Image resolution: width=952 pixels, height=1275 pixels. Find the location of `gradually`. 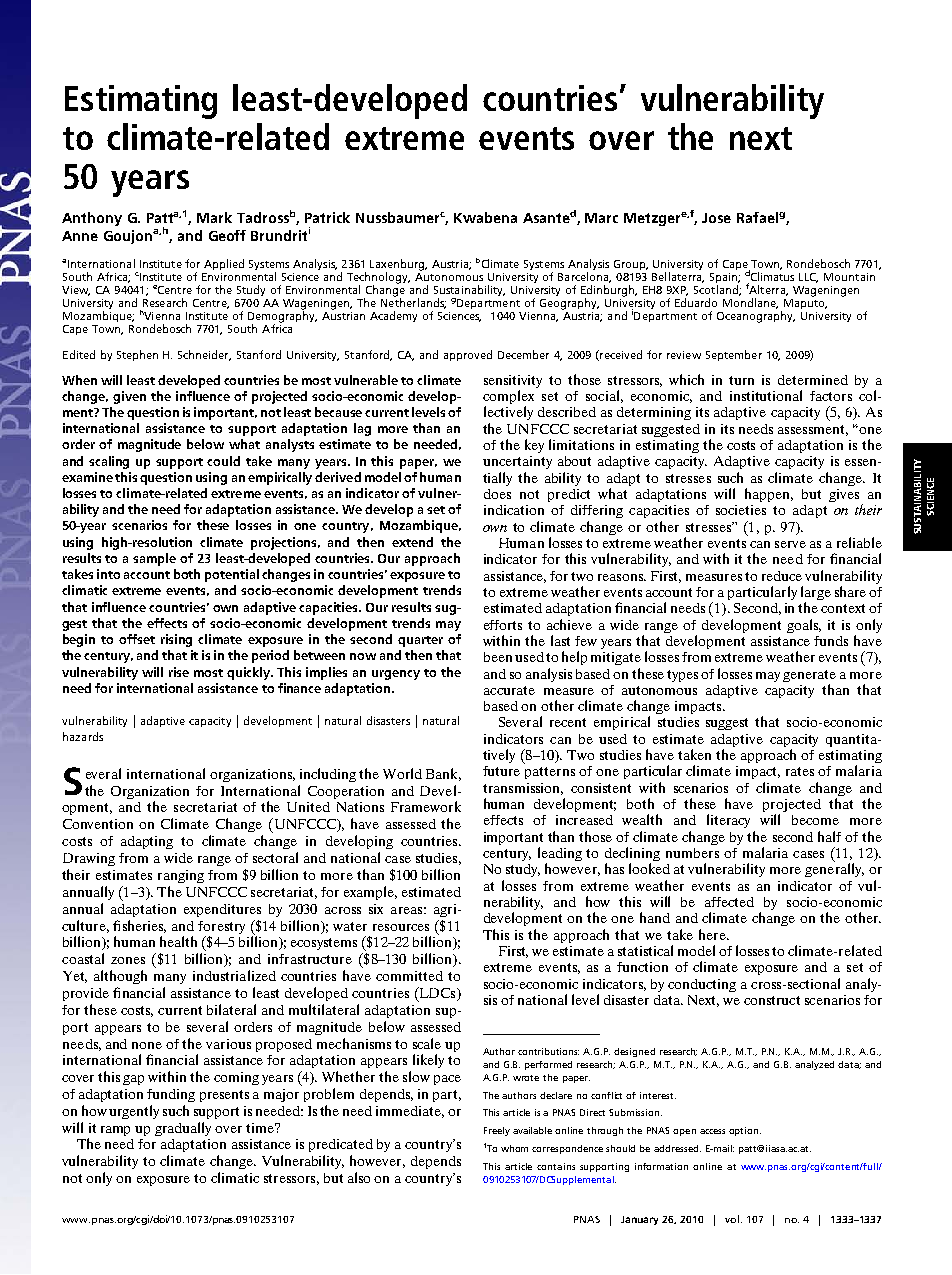

gradually is located at coordinates (183, 1129).
